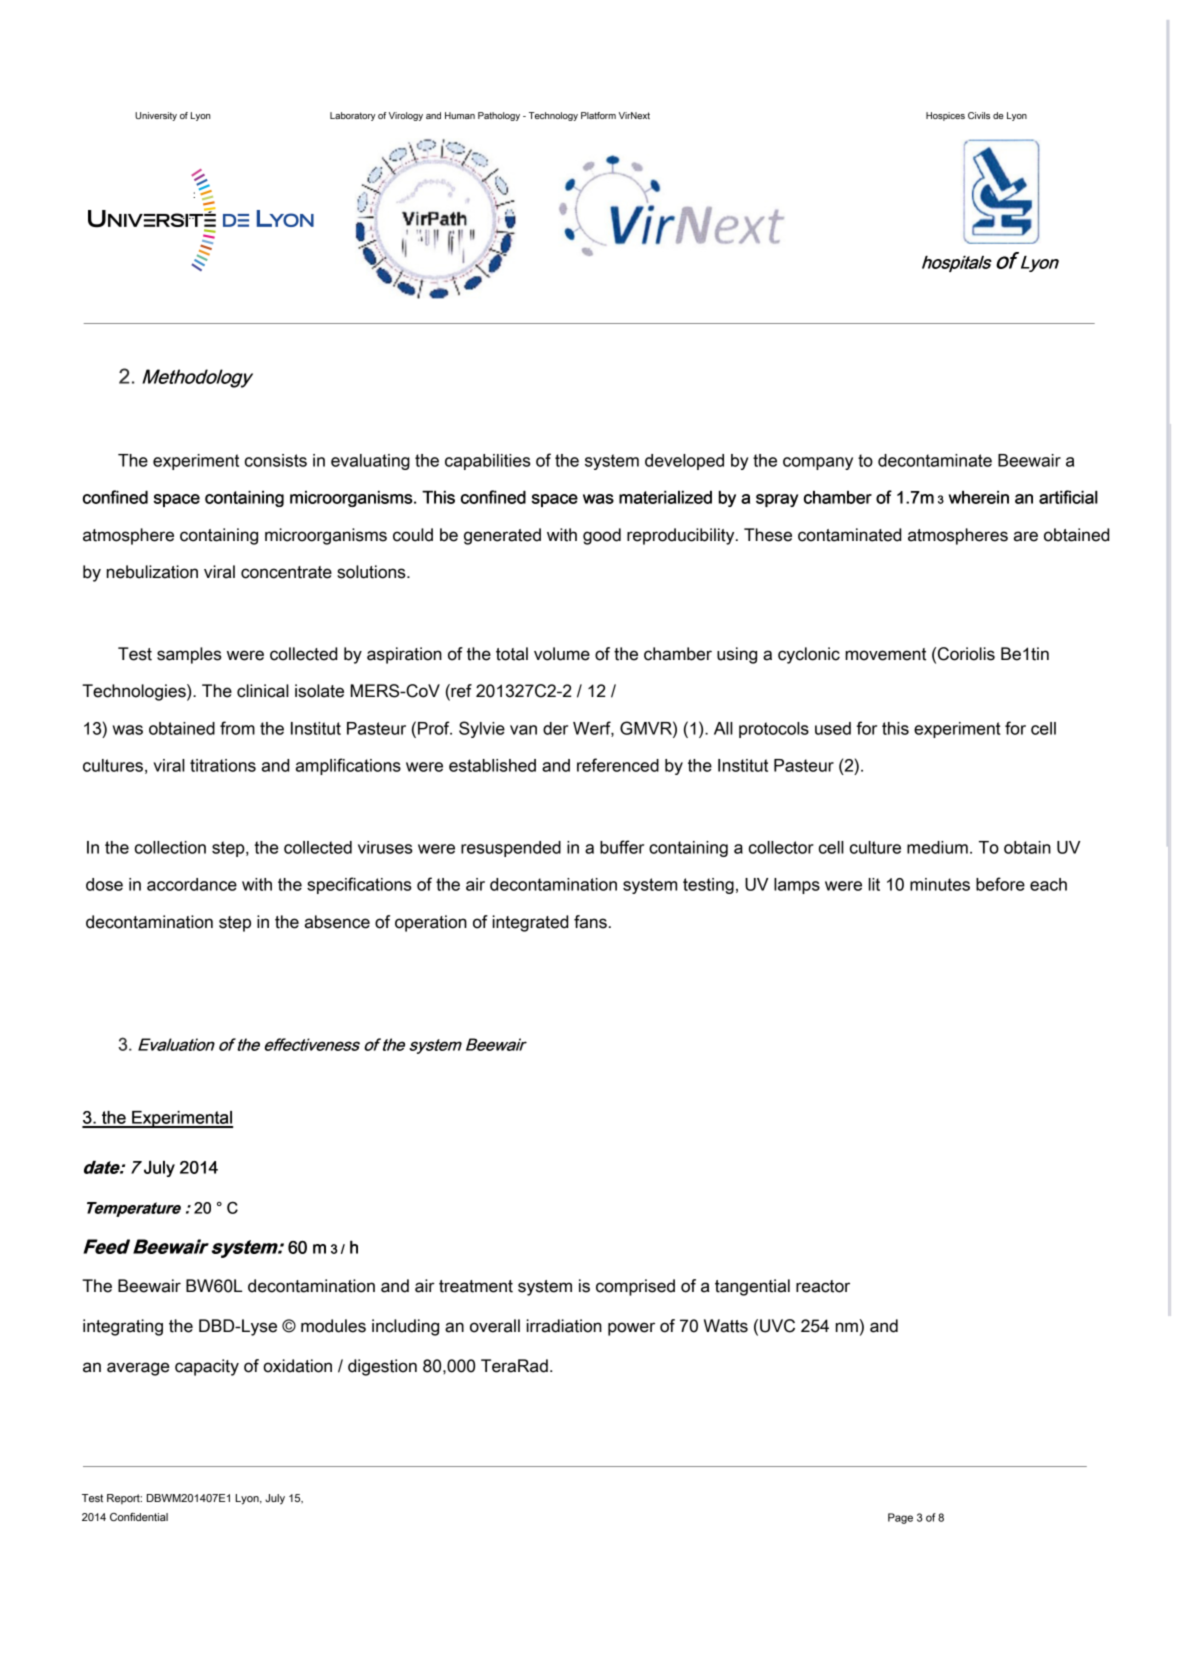  I want to click on Platform, so click(598, 115).
